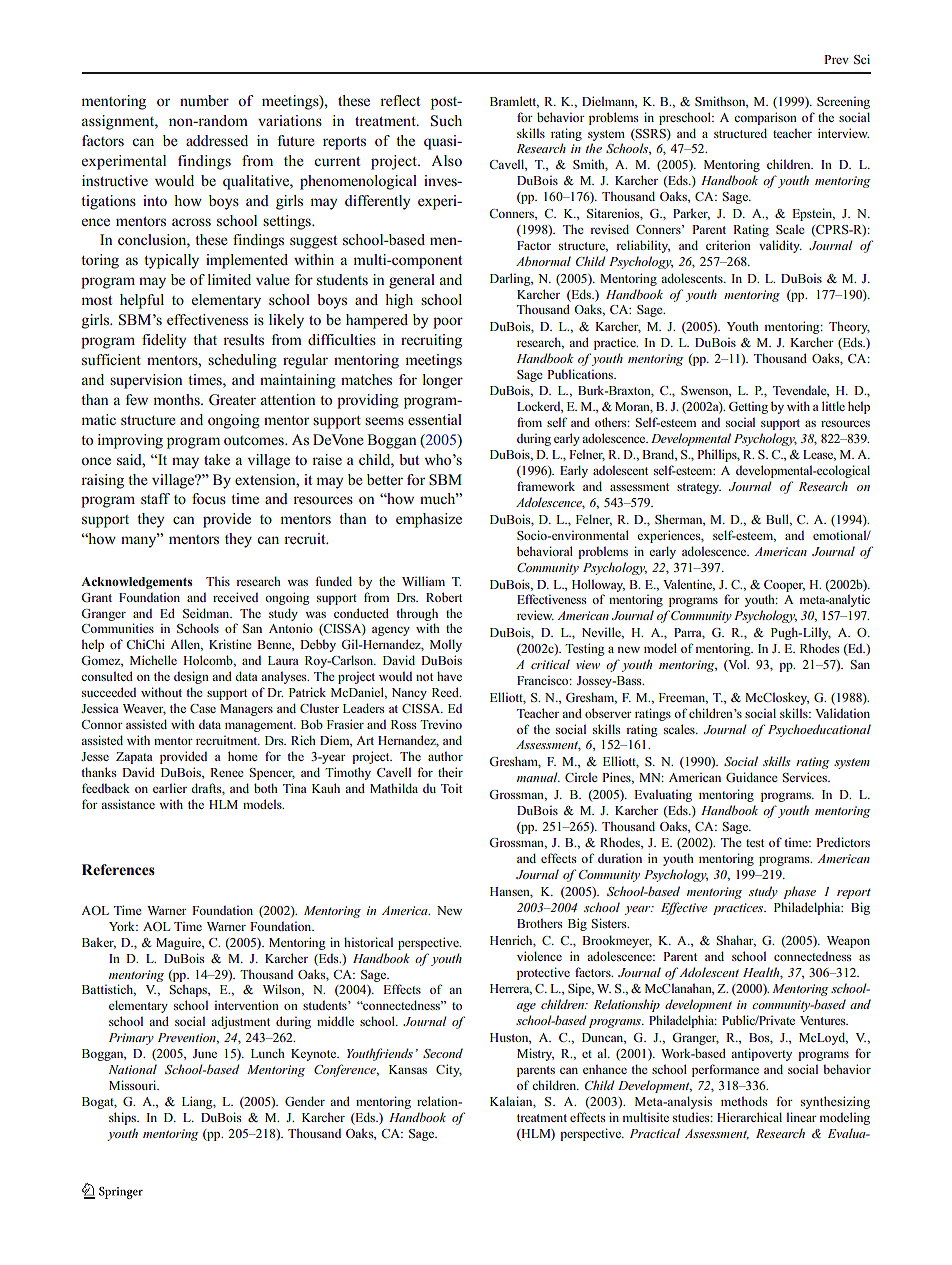 The height and width of the image is (1265, 952). What do you see at coordinates (765, 118) in the image?
I see `comparison` at bounding box center [765, 118].
